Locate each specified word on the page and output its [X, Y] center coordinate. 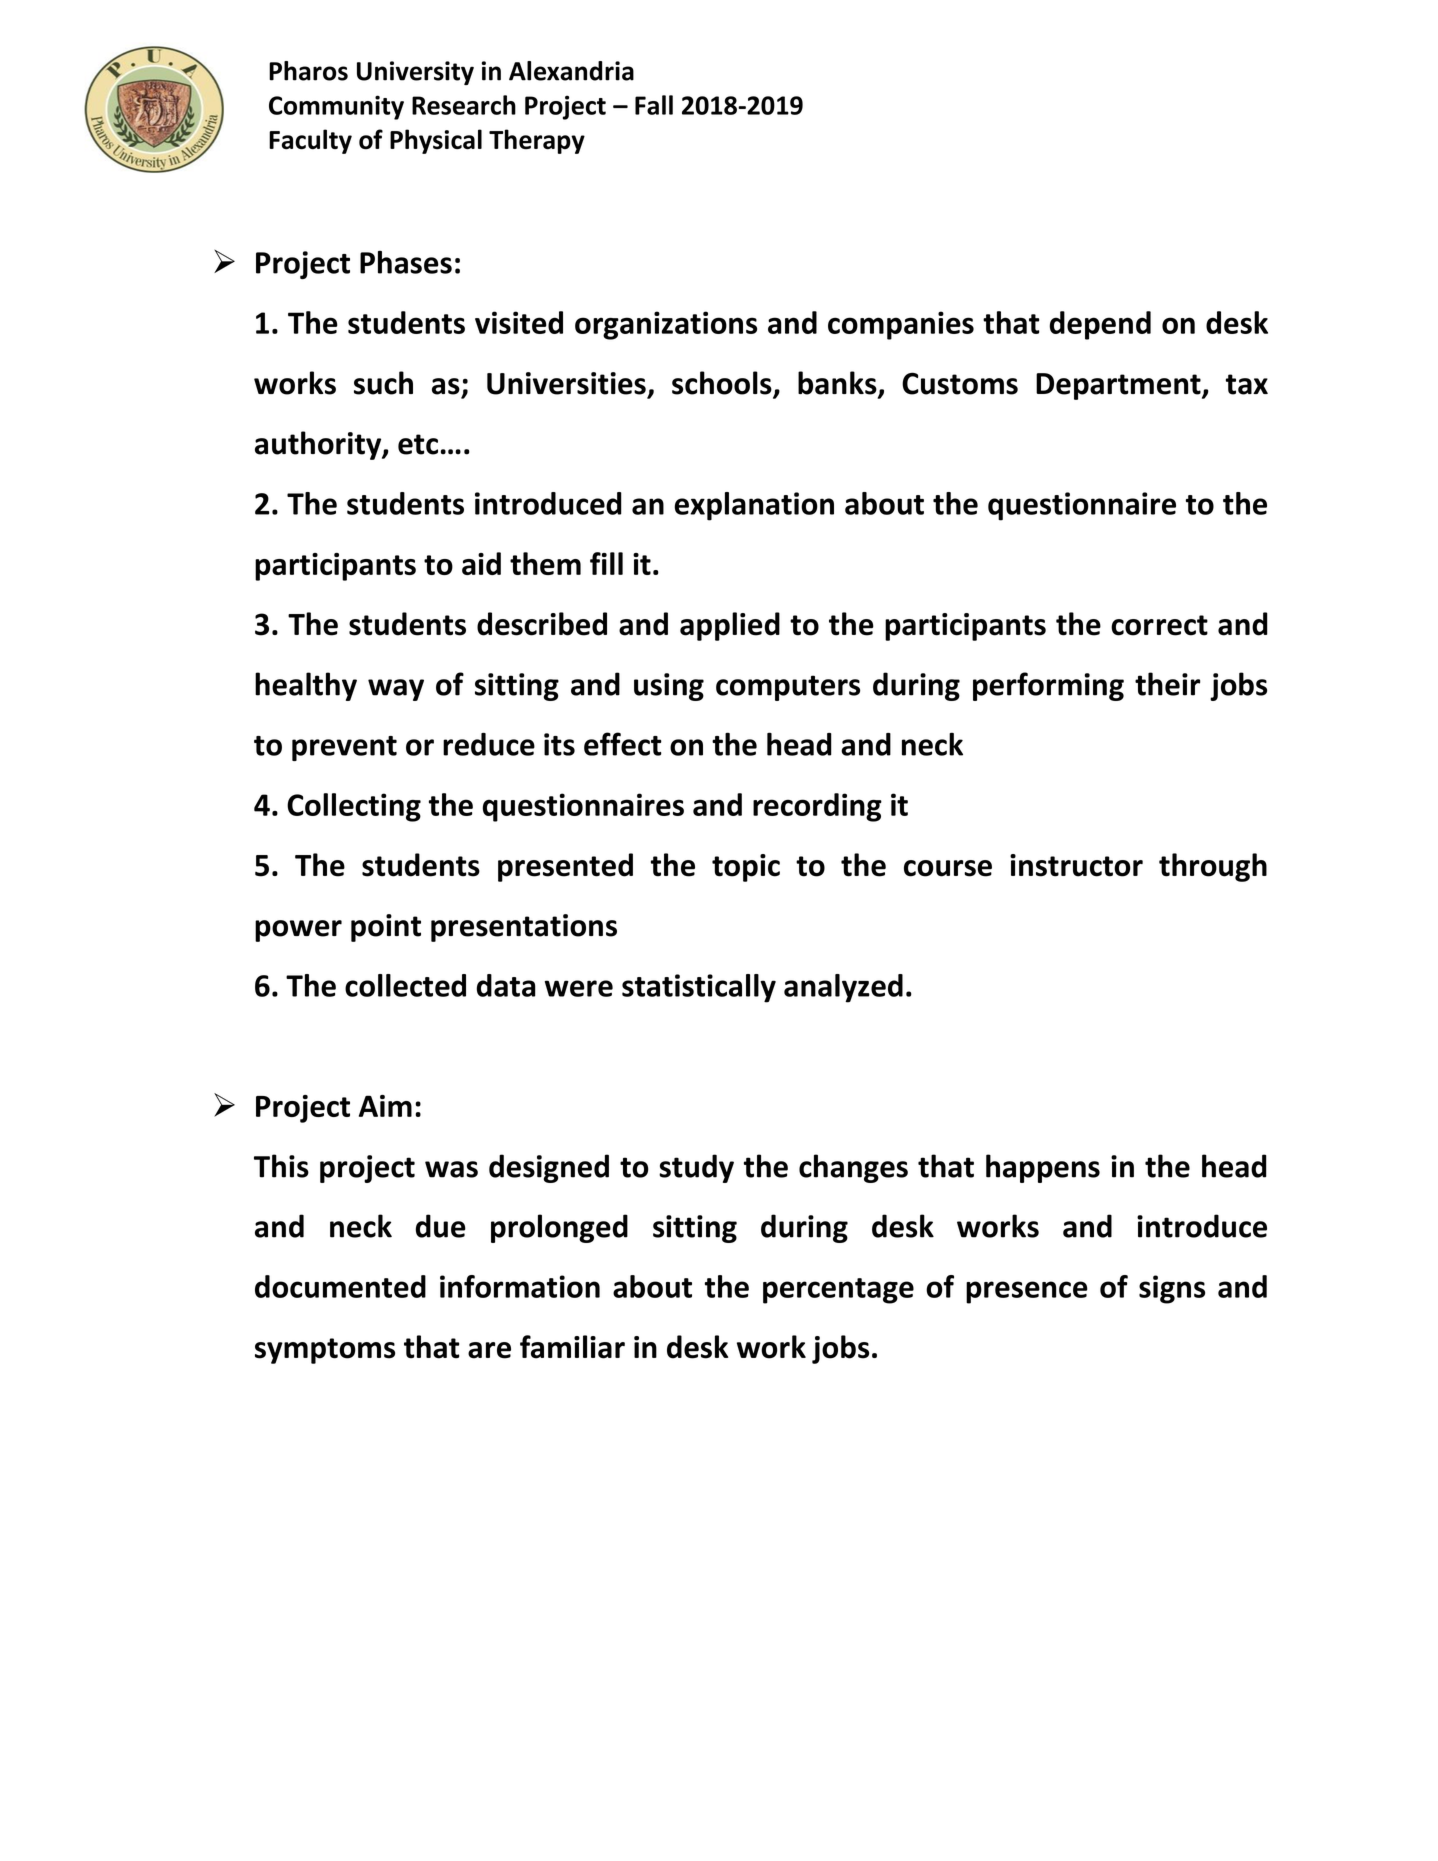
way [396, 690]
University [415, 73]
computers [788, 688]
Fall [654, 105]
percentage [838, 1291]
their [1167, 684]
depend [1100, 325]
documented [340, 1286]
